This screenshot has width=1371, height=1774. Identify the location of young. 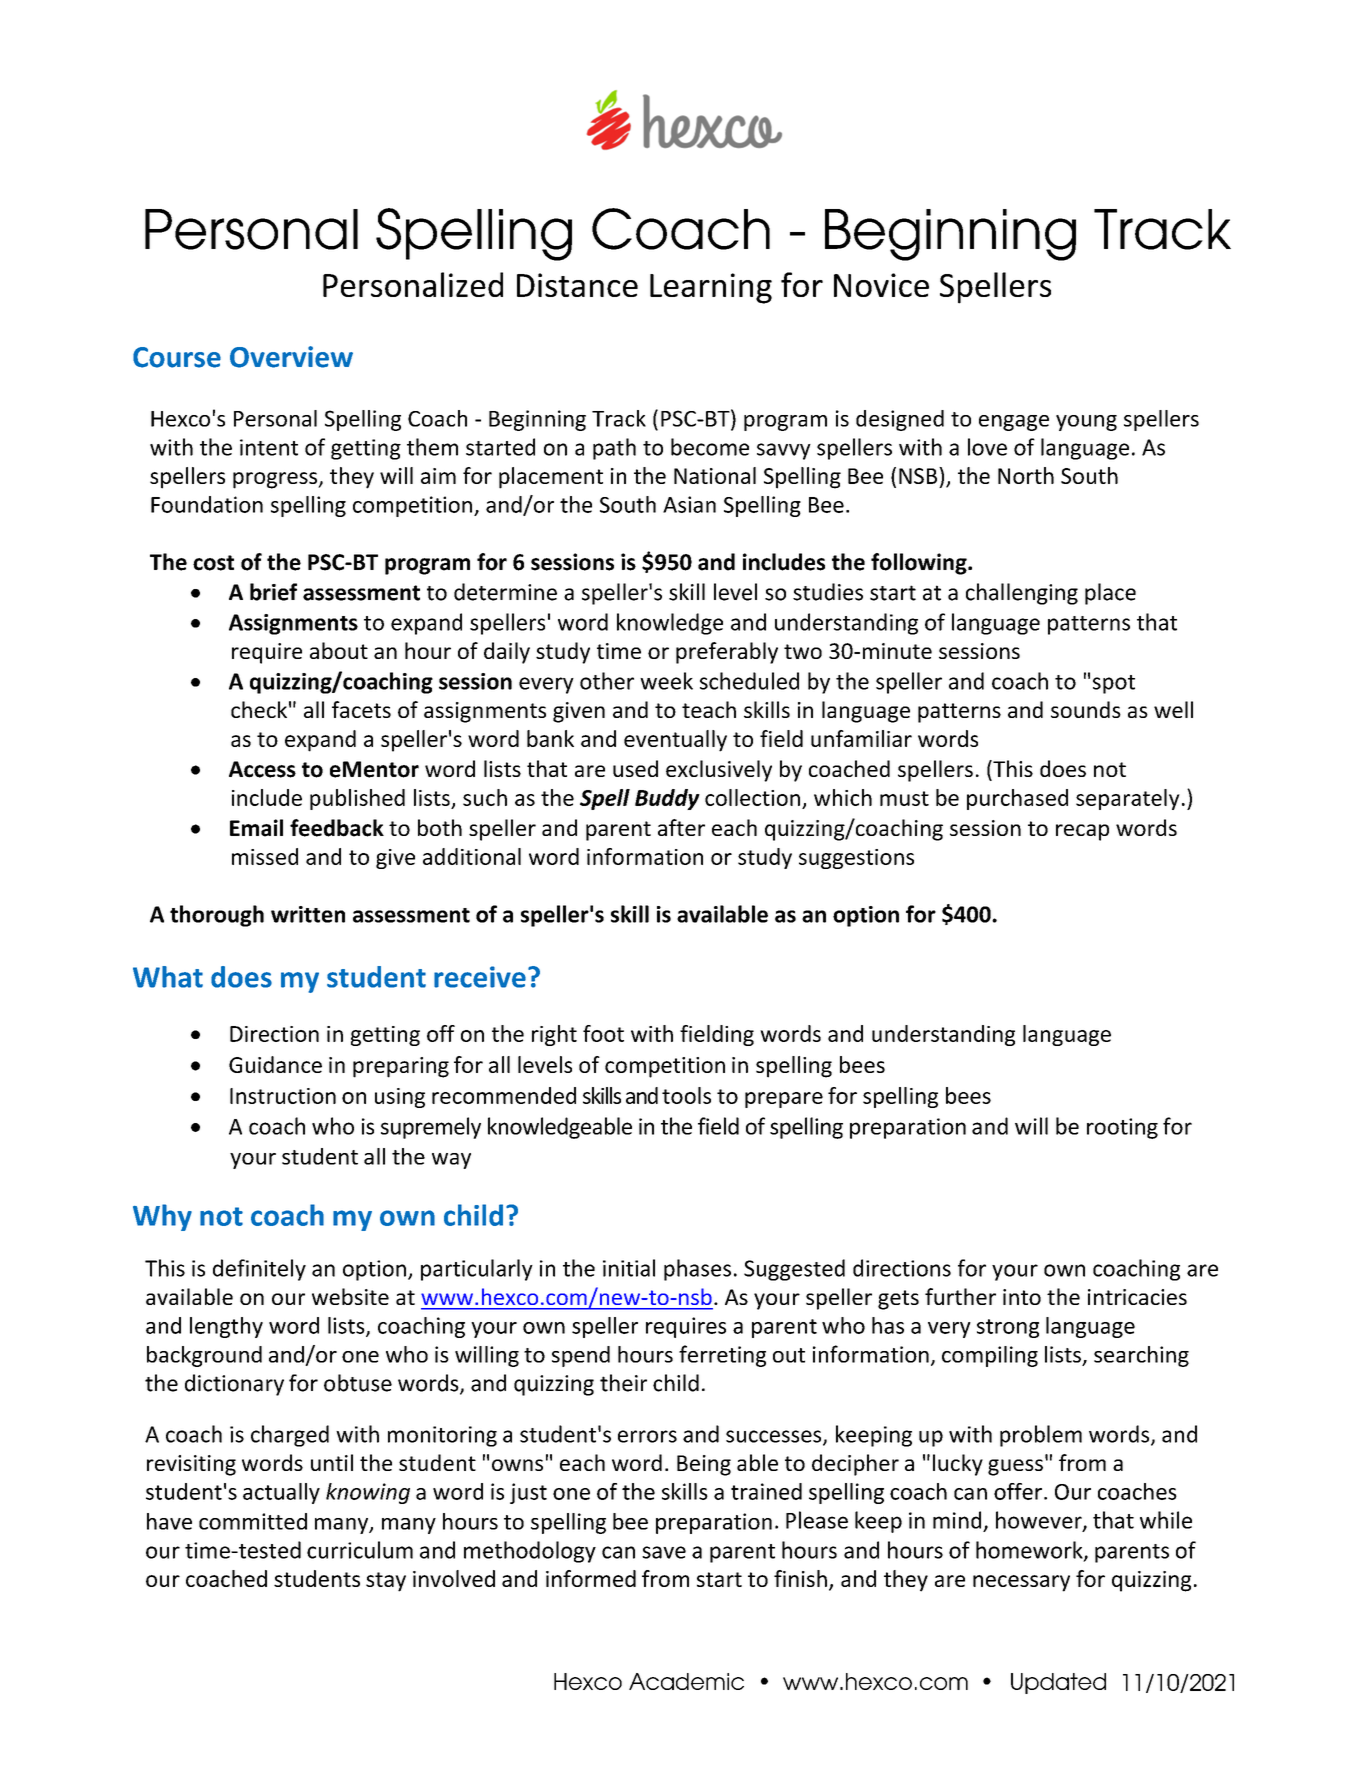
(1086, 423).
